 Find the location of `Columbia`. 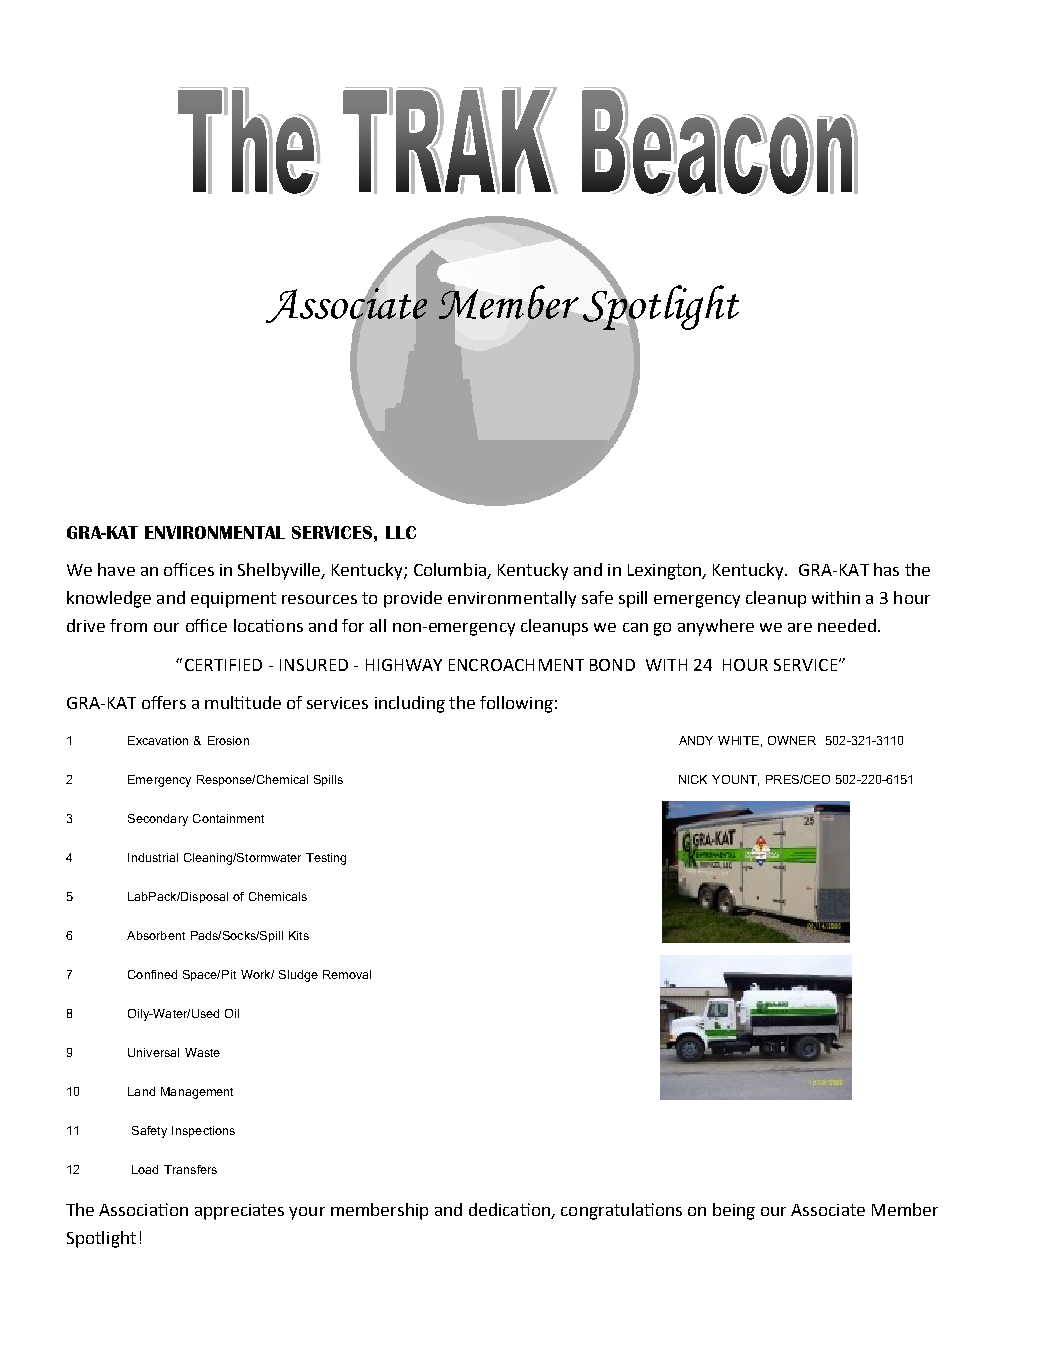

Columbia is located at coordinates (451, 571).
